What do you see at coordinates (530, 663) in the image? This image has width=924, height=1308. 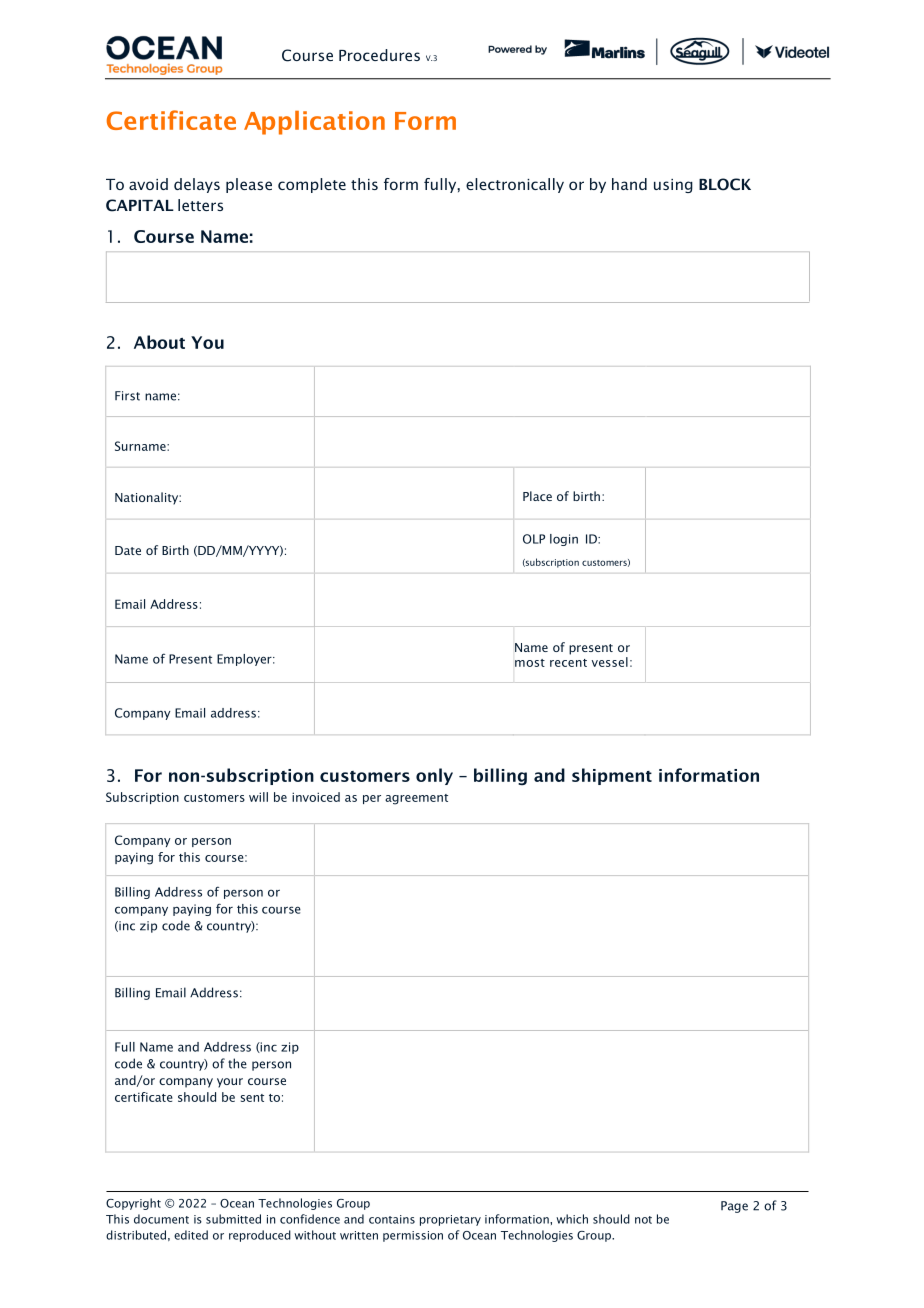 I see `most` at bounding box center [530, 663].
